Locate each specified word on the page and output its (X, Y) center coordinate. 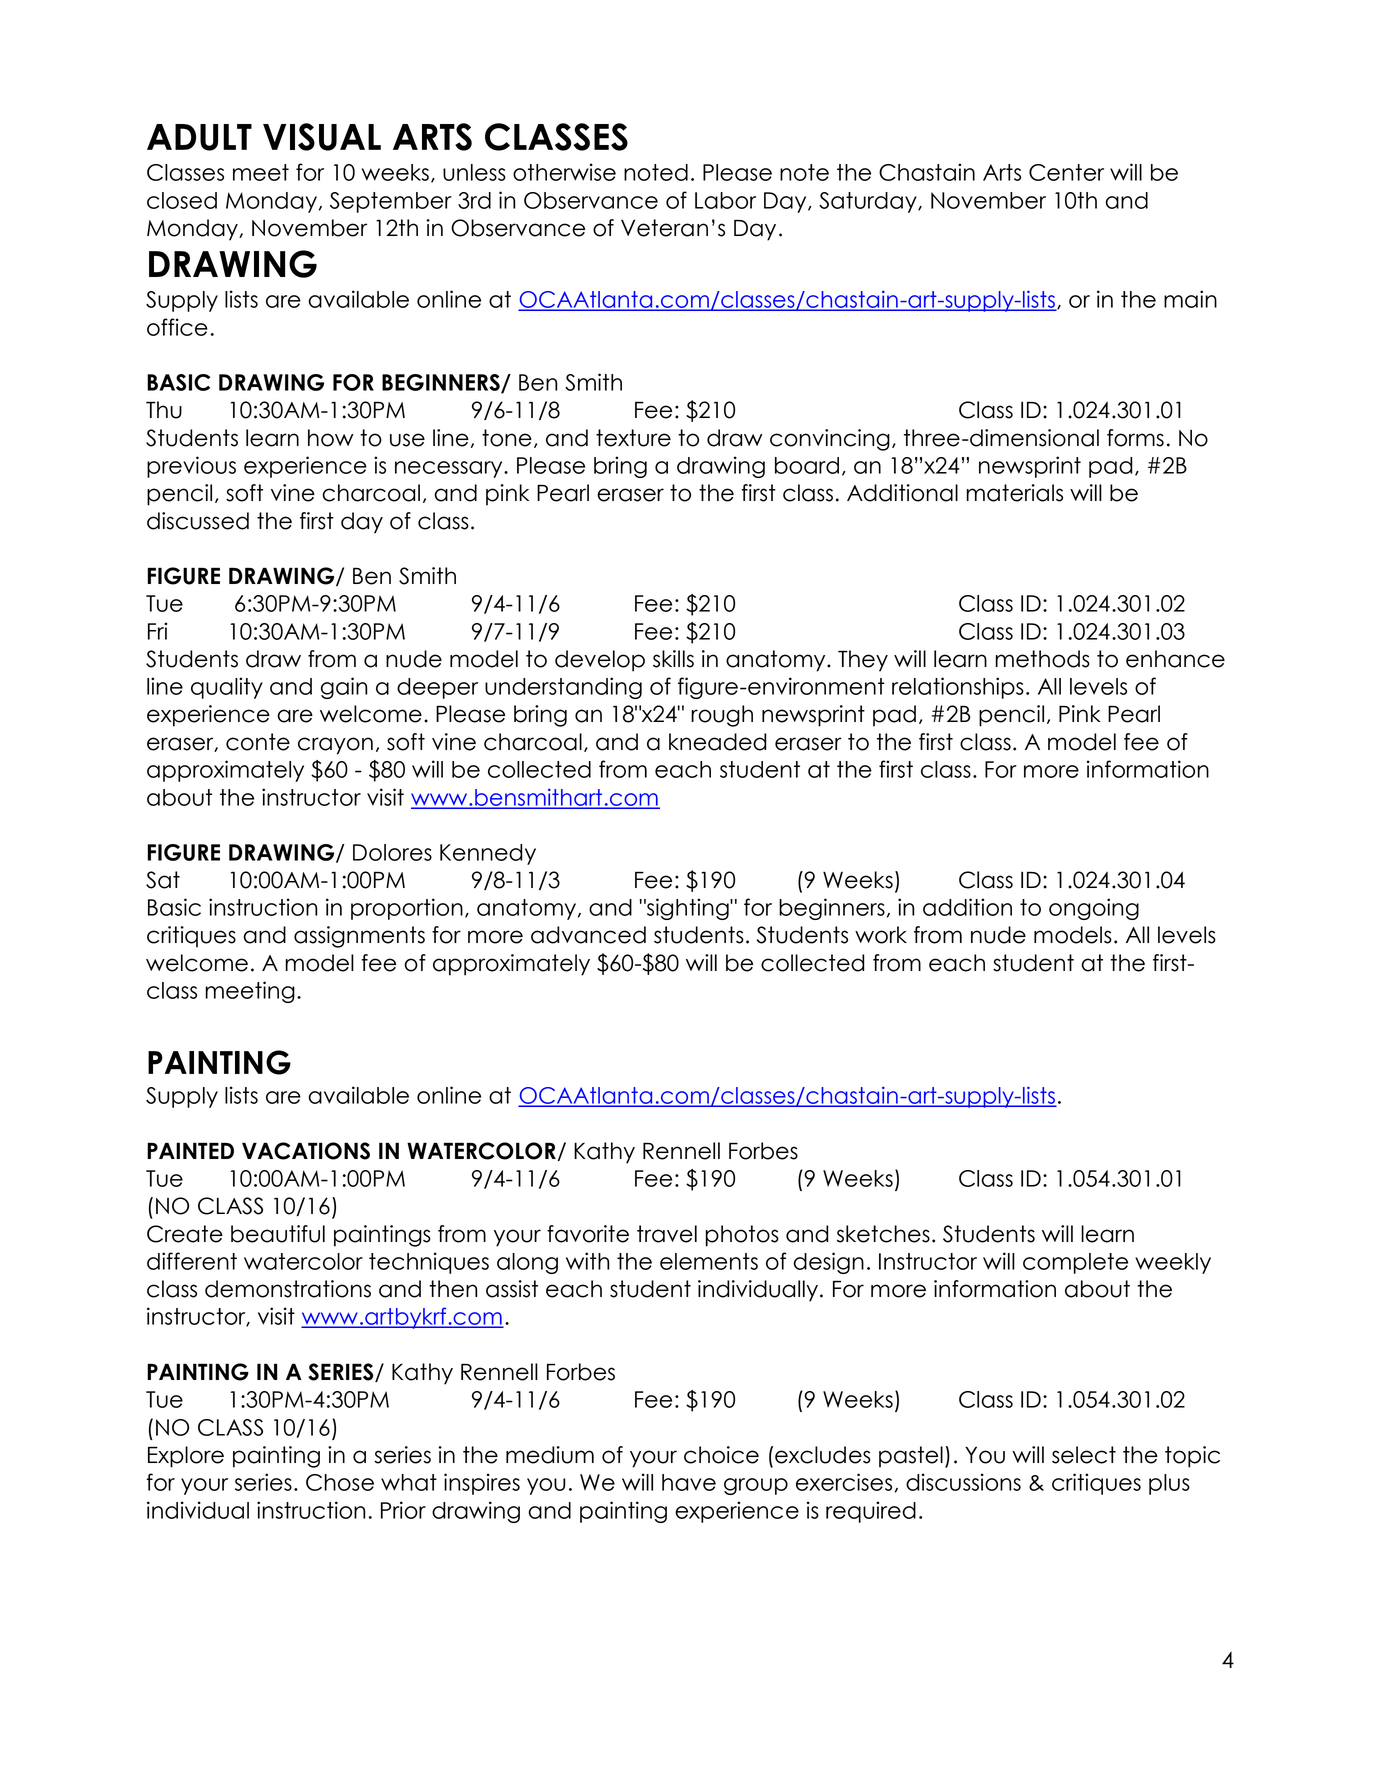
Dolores (392, 852)
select (1084, 1455)
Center (1066, 172)
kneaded (718, 742)
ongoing (1094, 909)
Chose (340, 1482)
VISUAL (322, 137)
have (689, 1482)
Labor (725, 200)
